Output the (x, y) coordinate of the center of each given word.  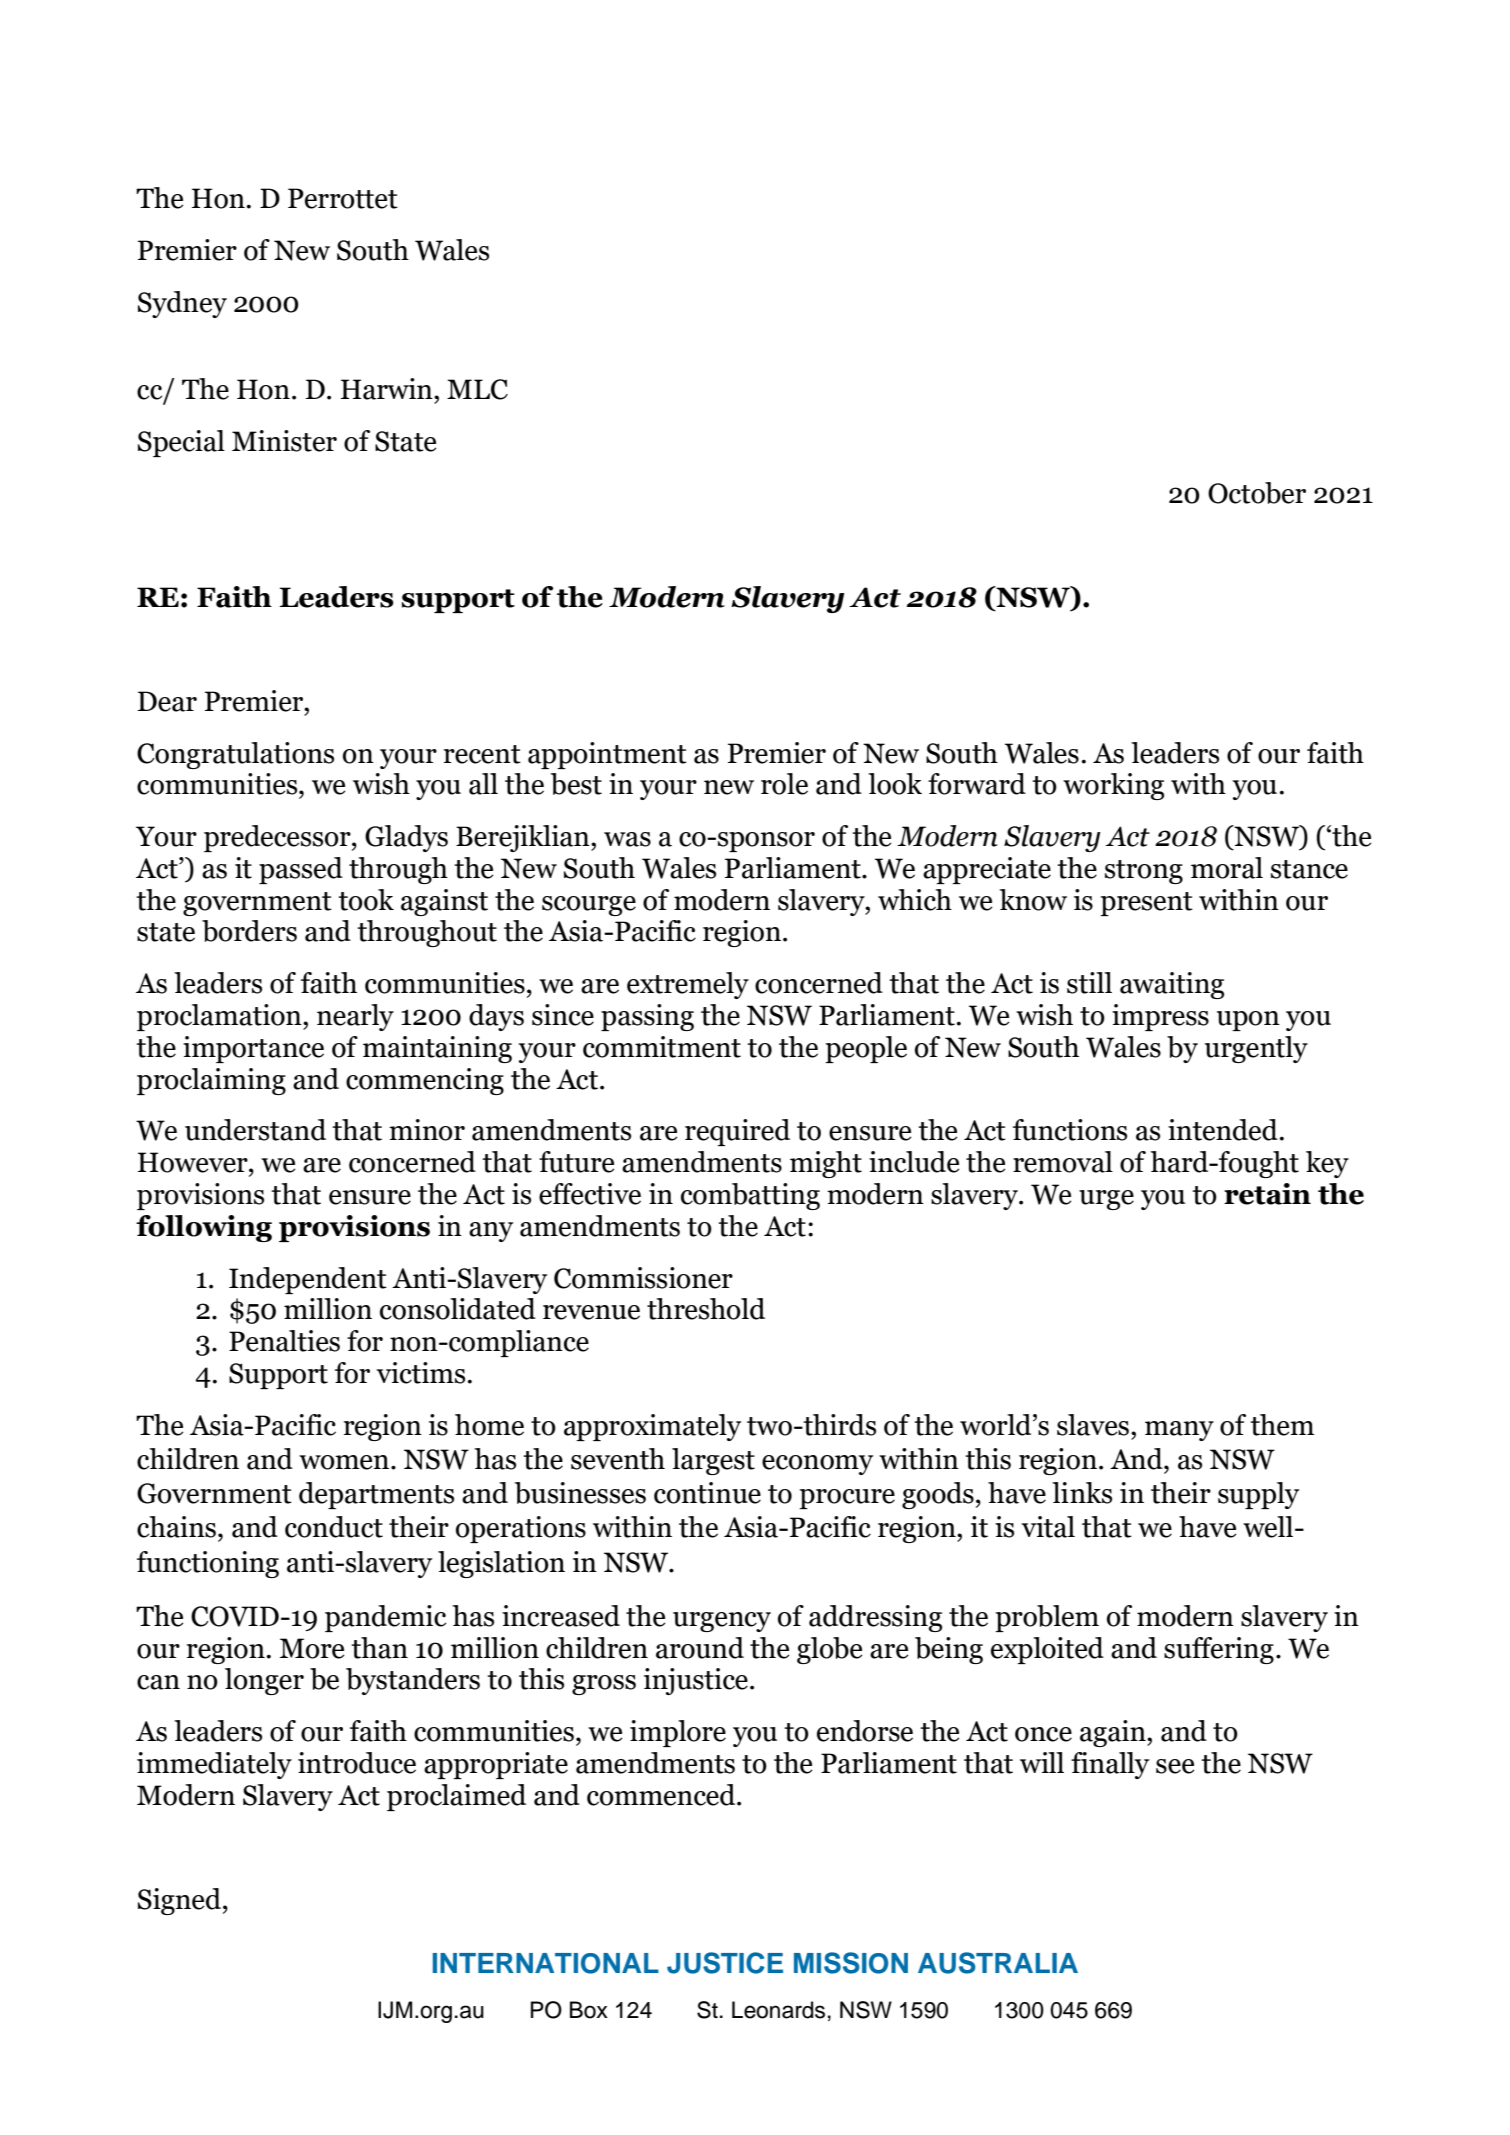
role (784, 784)
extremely (688, 985)
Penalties (284, 1341)
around (700, 1648)
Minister (284, 441)
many (1179, 1431)
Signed (179, 1901)
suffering (1219, 1650)
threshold (706, 1309)
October (1257, 493)
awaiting (1172, 985)
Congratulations (235, 755)
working (1113, 786)
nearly (355, 1017)
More (312, 1648)
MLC (477, 389)
